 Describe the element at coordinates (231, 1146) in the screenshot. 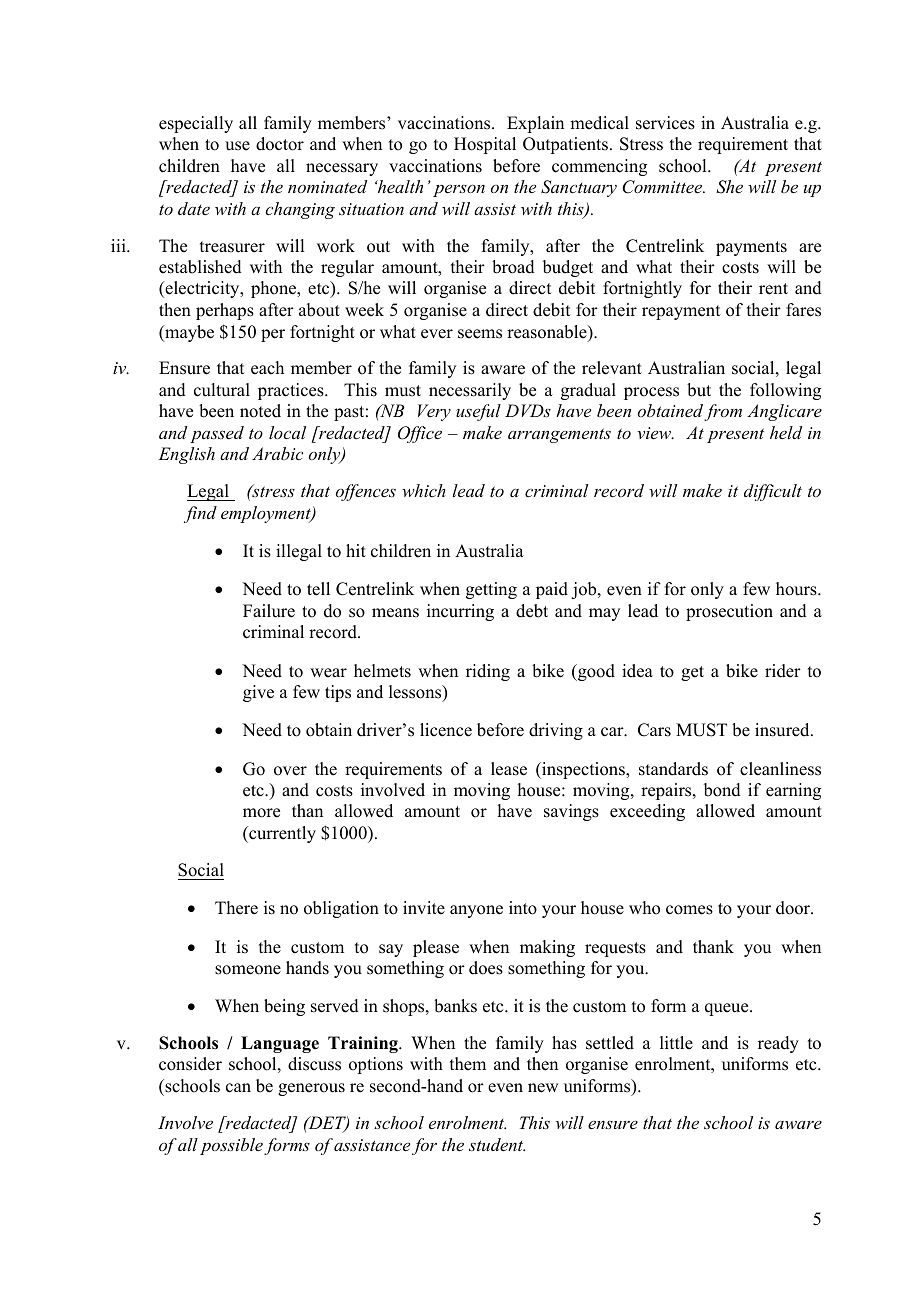

I see `possible` at that location.
